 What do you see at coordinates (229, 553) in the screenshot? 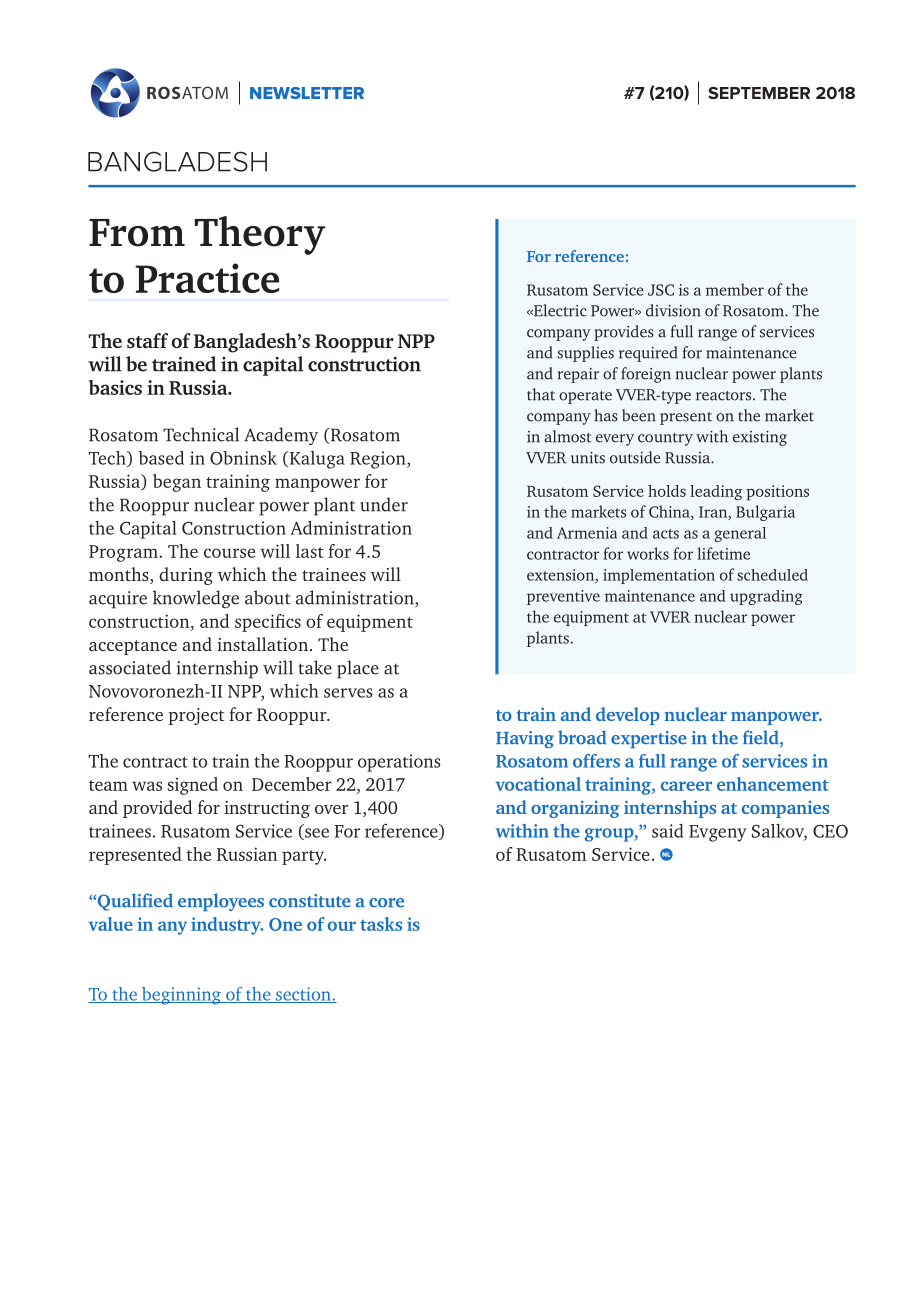
I see `course` at bounding box center [229, 553].
